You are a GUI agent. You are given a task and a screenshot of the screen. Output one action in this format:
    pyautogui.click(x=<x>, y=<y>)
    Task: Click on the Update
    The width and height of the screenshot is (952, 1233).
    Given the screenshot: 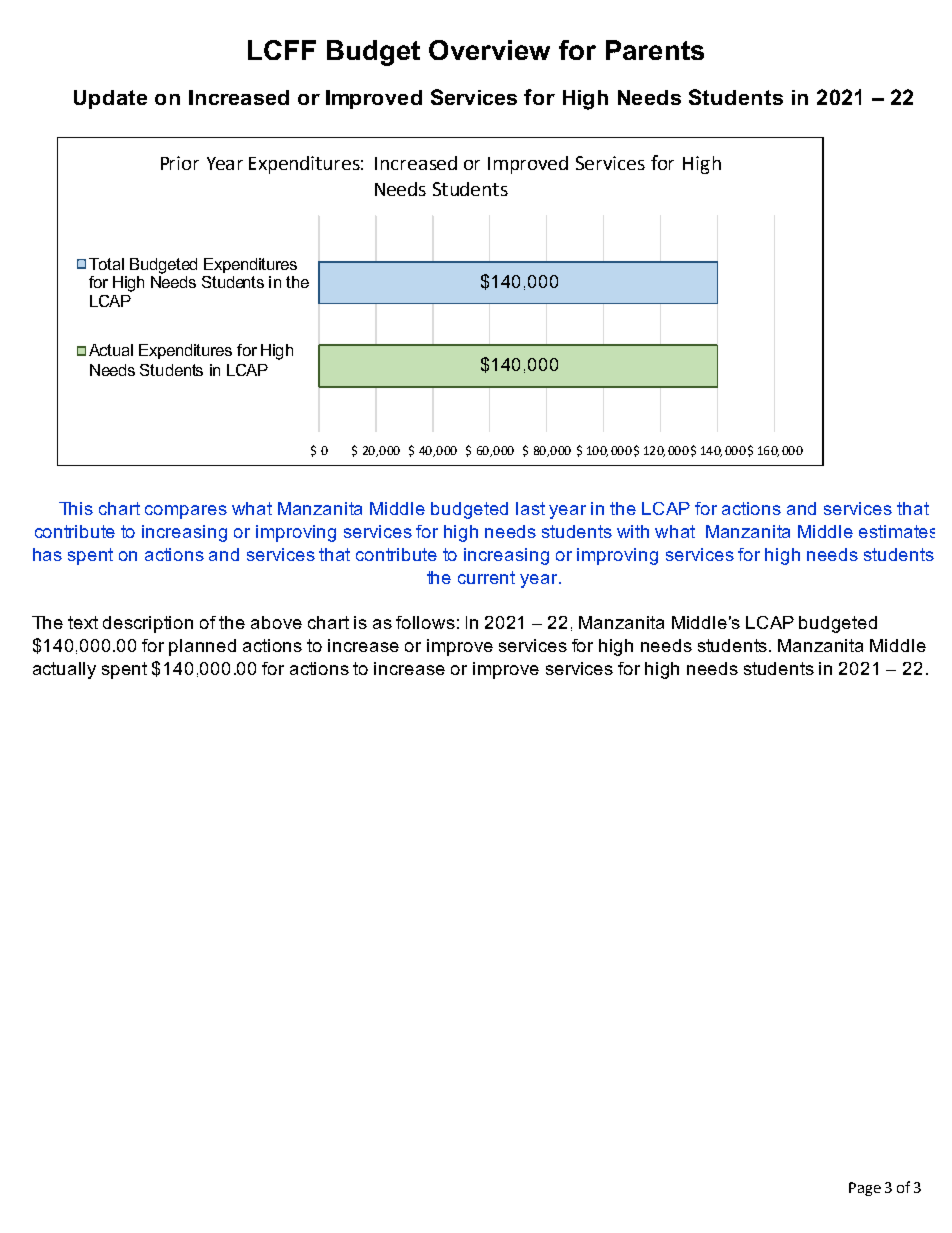 What is the action you would take?
    pyautogui.click(x=110, y=99)
